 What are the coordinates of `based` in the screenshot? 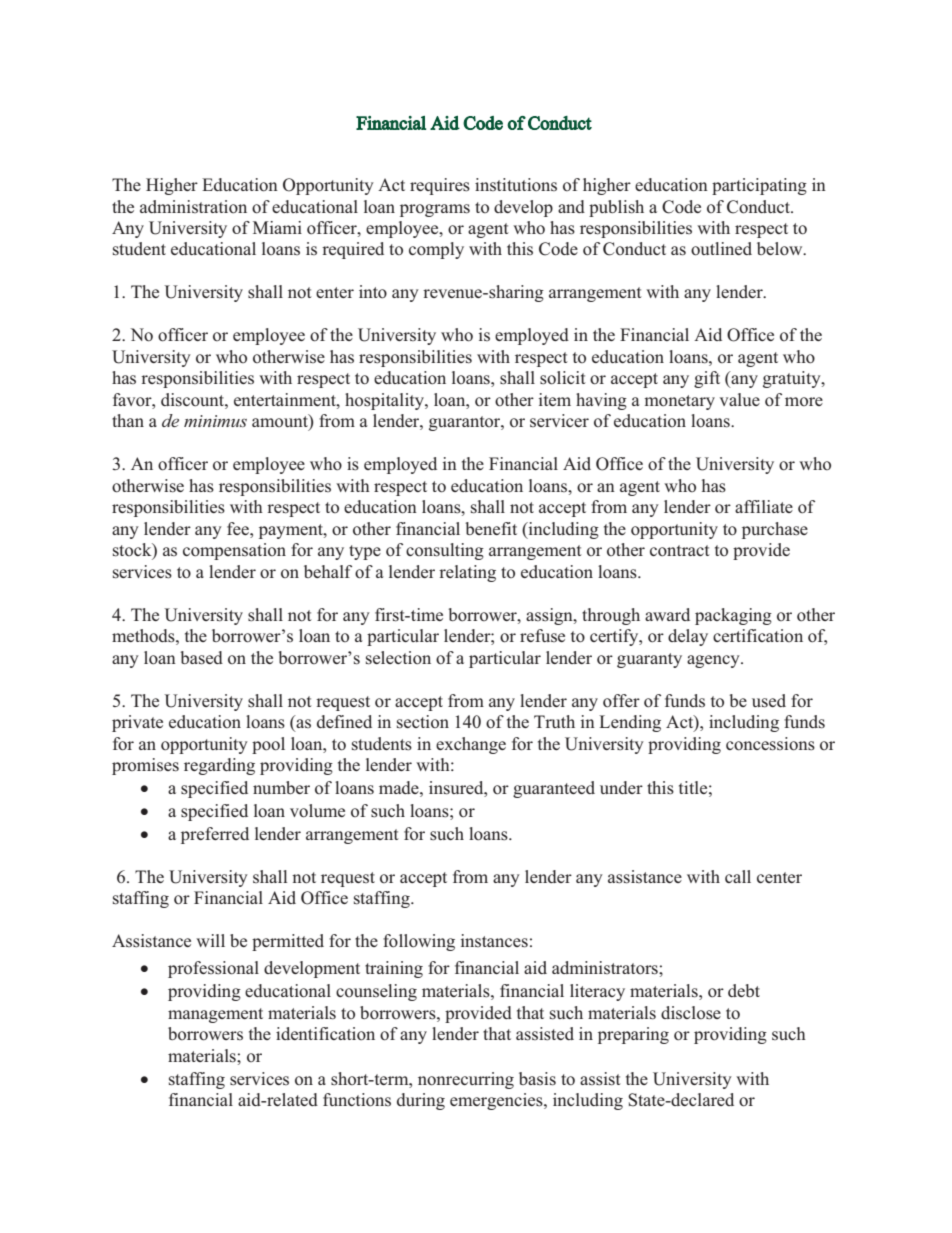 It's located at (201, 658).
